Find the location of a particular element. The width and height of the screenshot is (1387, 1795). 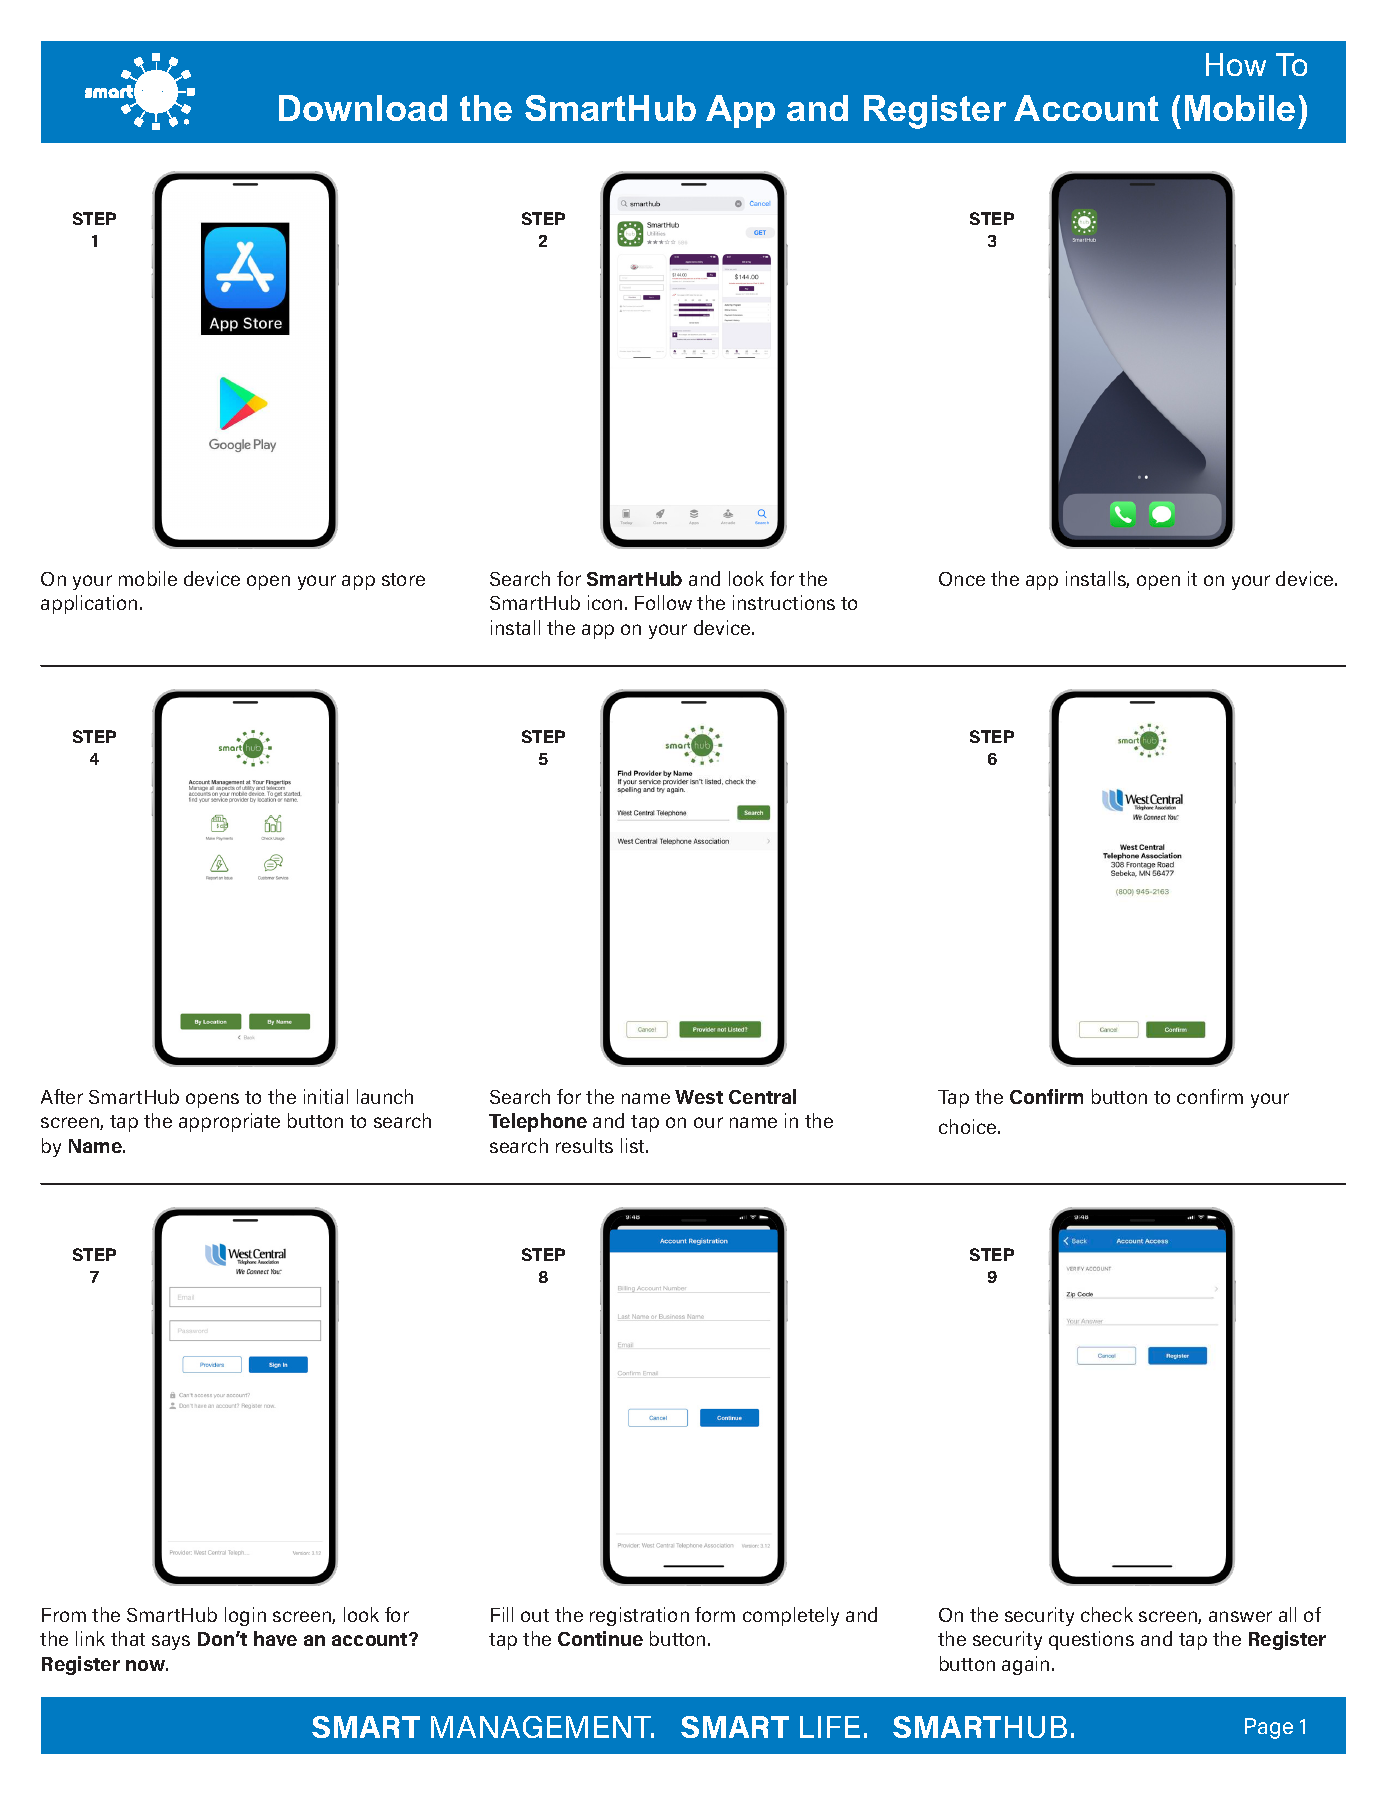

application is located at coordinates (89, 604).
